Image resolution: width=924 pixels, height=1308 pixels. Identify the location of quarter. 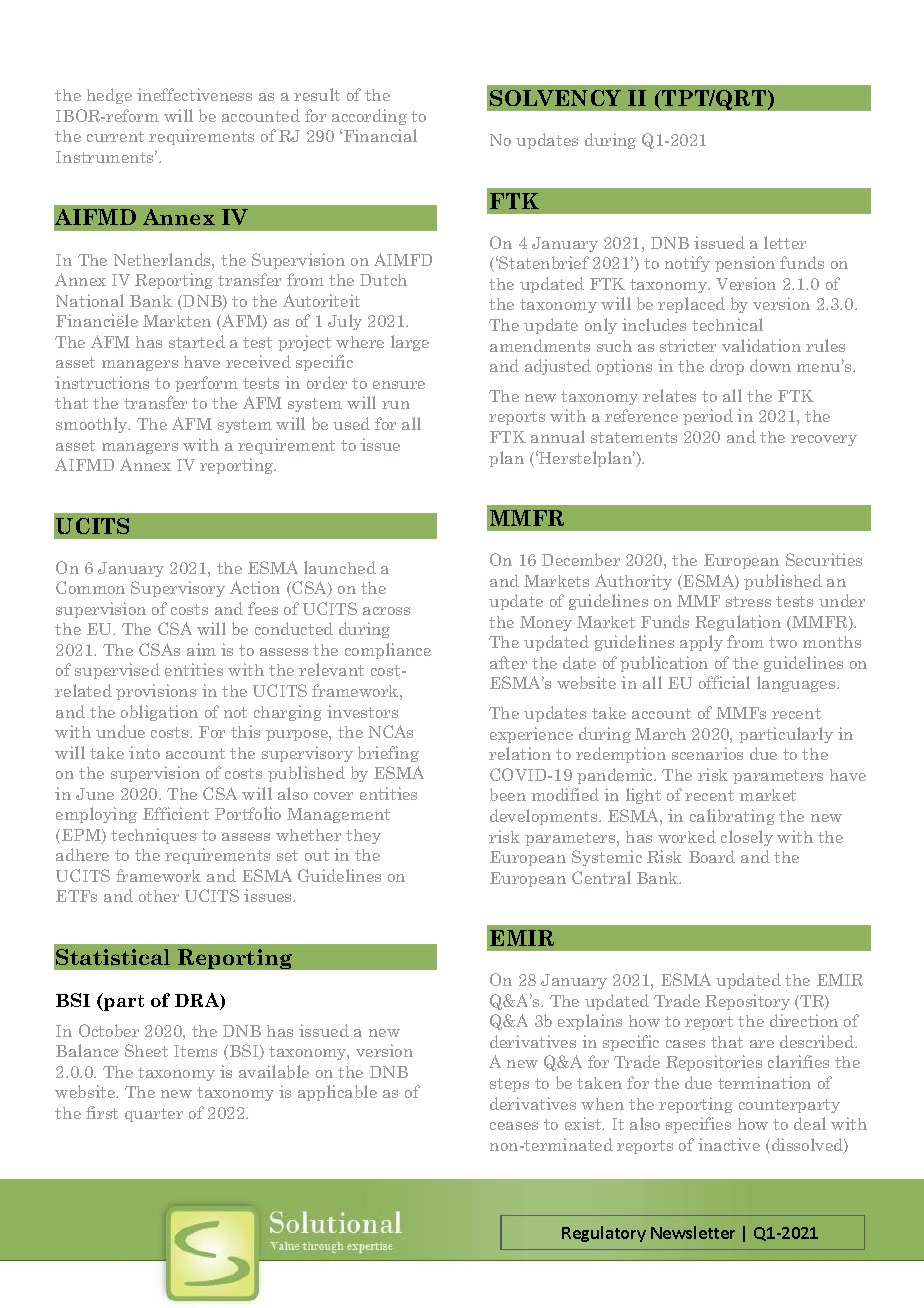
(154, 1115).
